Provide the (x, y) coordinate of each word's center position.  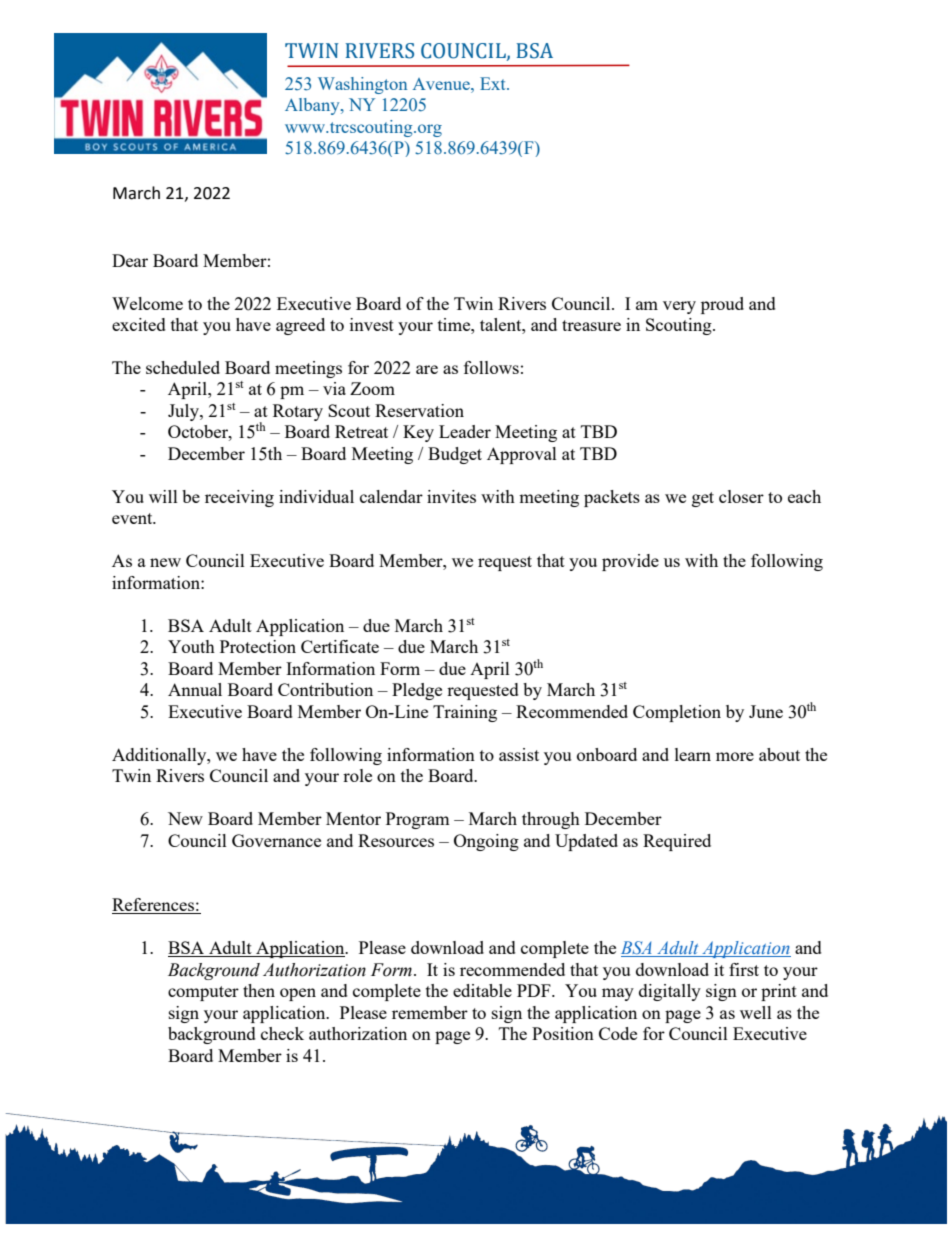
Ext (494, 83)
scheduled (183, 367)
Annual (195, 689)
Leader (465, 431)
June (766, 711)
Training (465, 713)
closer (741, 496)
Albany (313, 106)
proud (722, 305)
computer (203, 993)
